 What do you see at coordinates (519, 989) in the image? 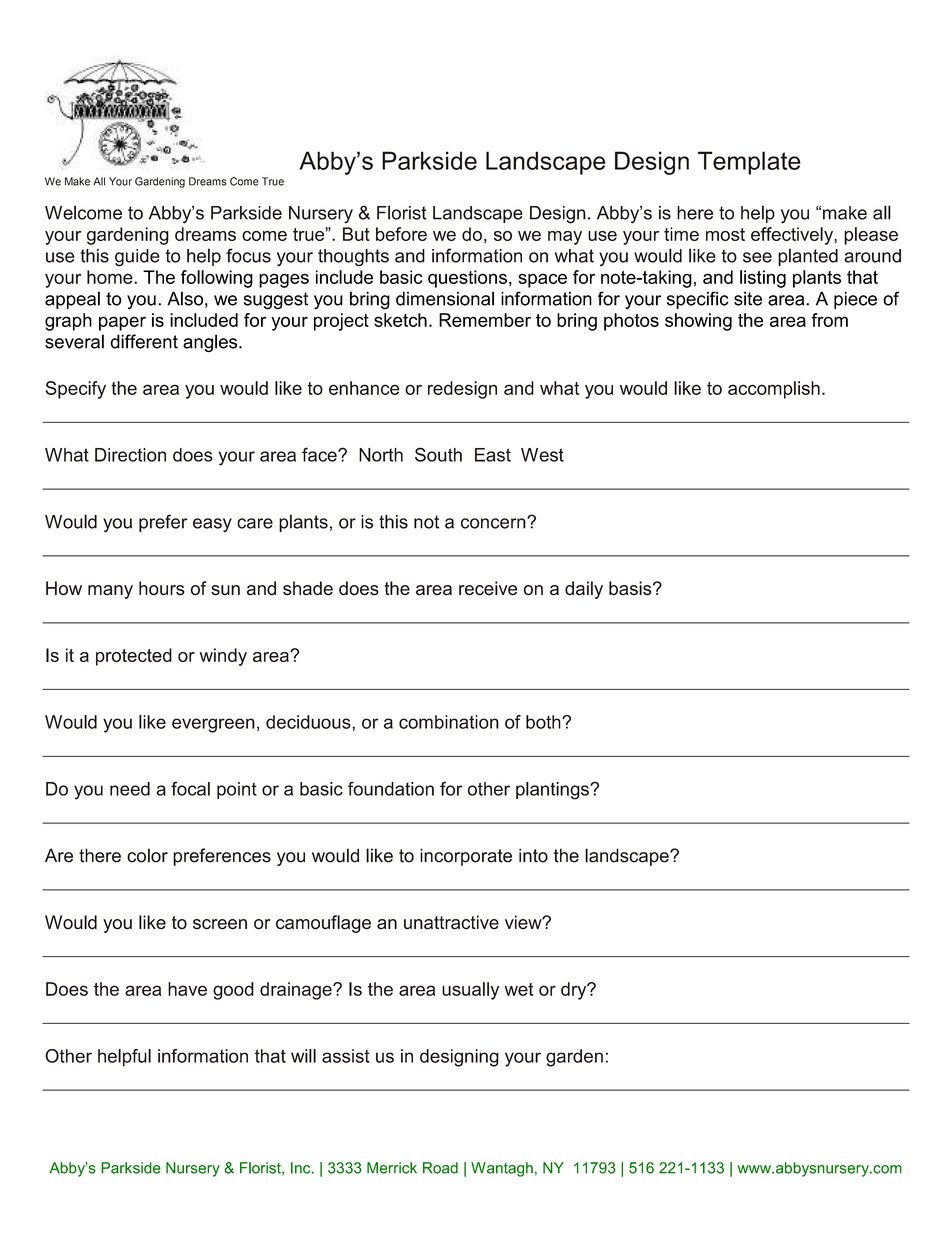
I see `wet` at bounding box center [519, 989].
